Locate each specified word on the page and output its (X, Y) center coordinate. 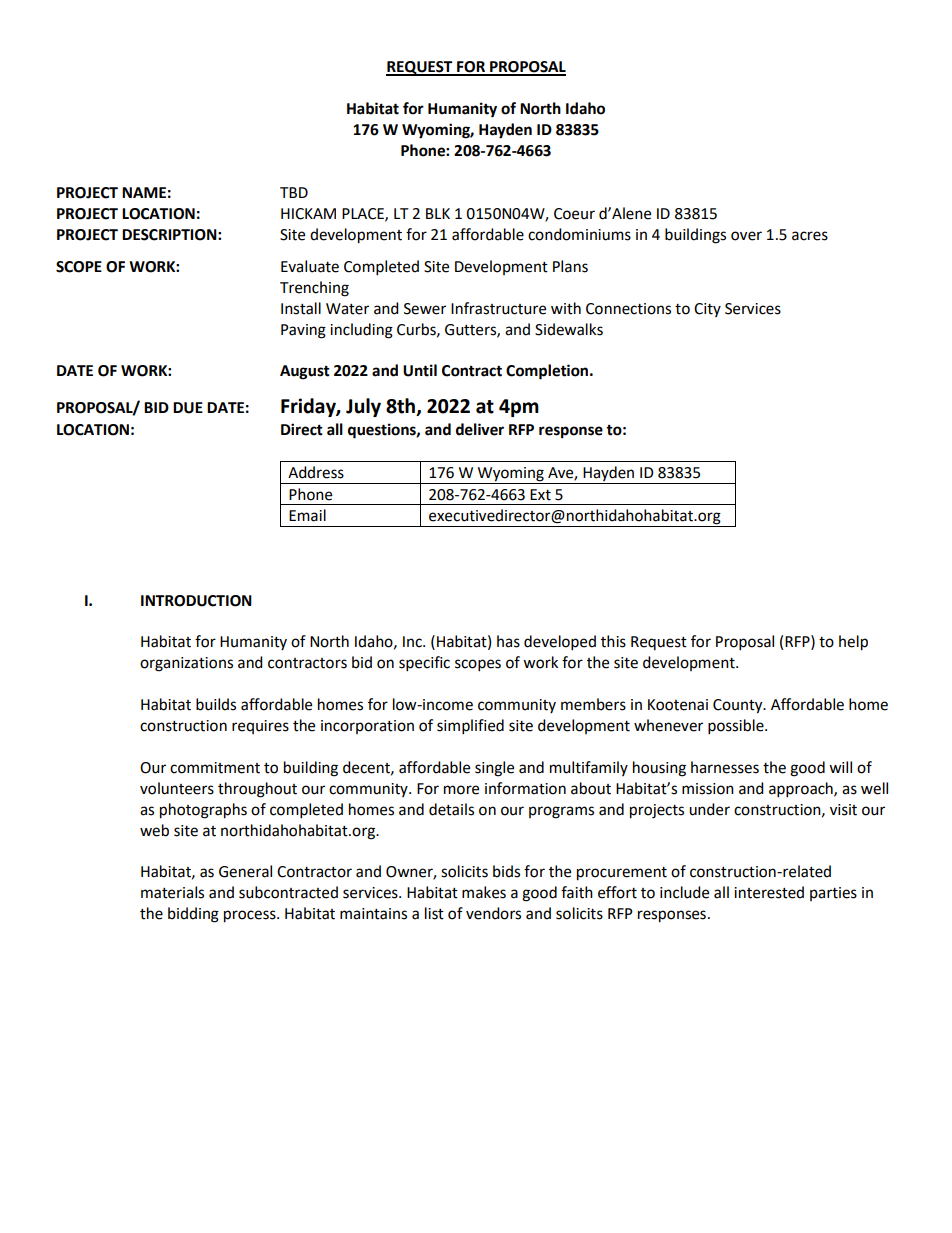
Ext (540, 495)
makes (484, 892)
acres (810, 236)
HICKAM (308, 214)
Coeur (574, 214)
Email (307, 515)
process (251, 916)
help (853, 643)
